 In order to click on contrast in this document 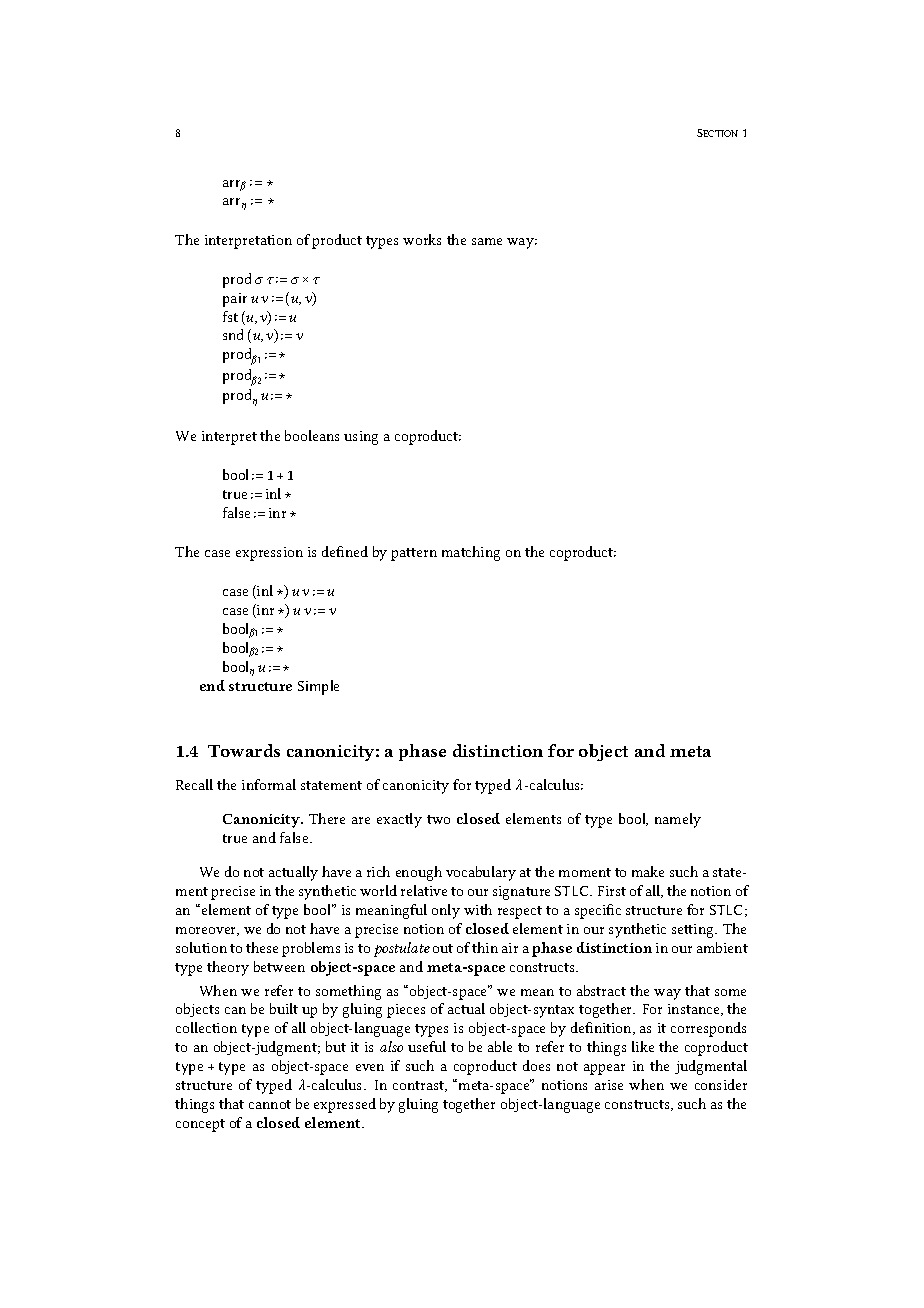, I will do `click(420, 1086)`.
